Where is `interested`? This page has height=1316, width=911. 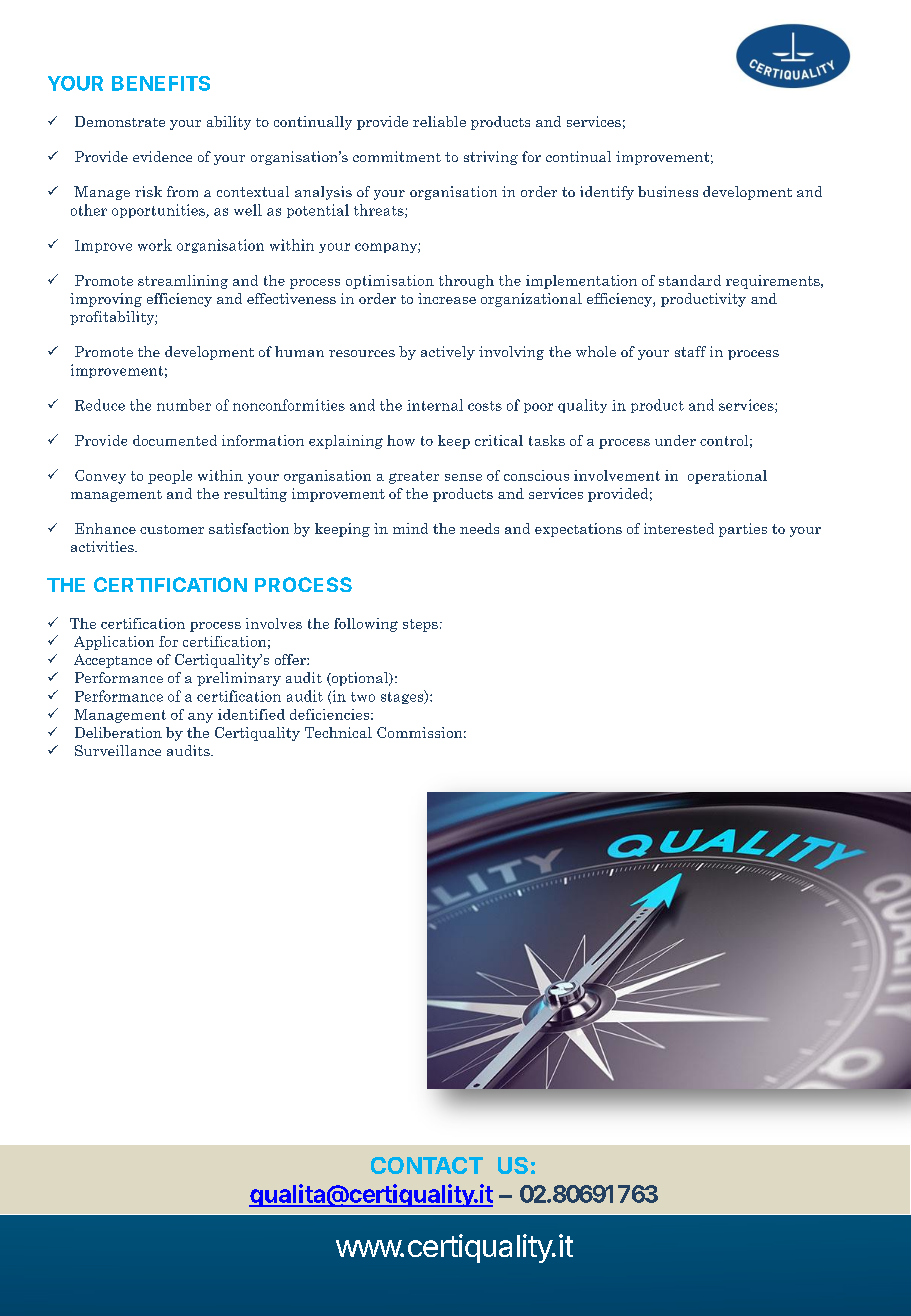
interested is located at coordinates (679, 528).
